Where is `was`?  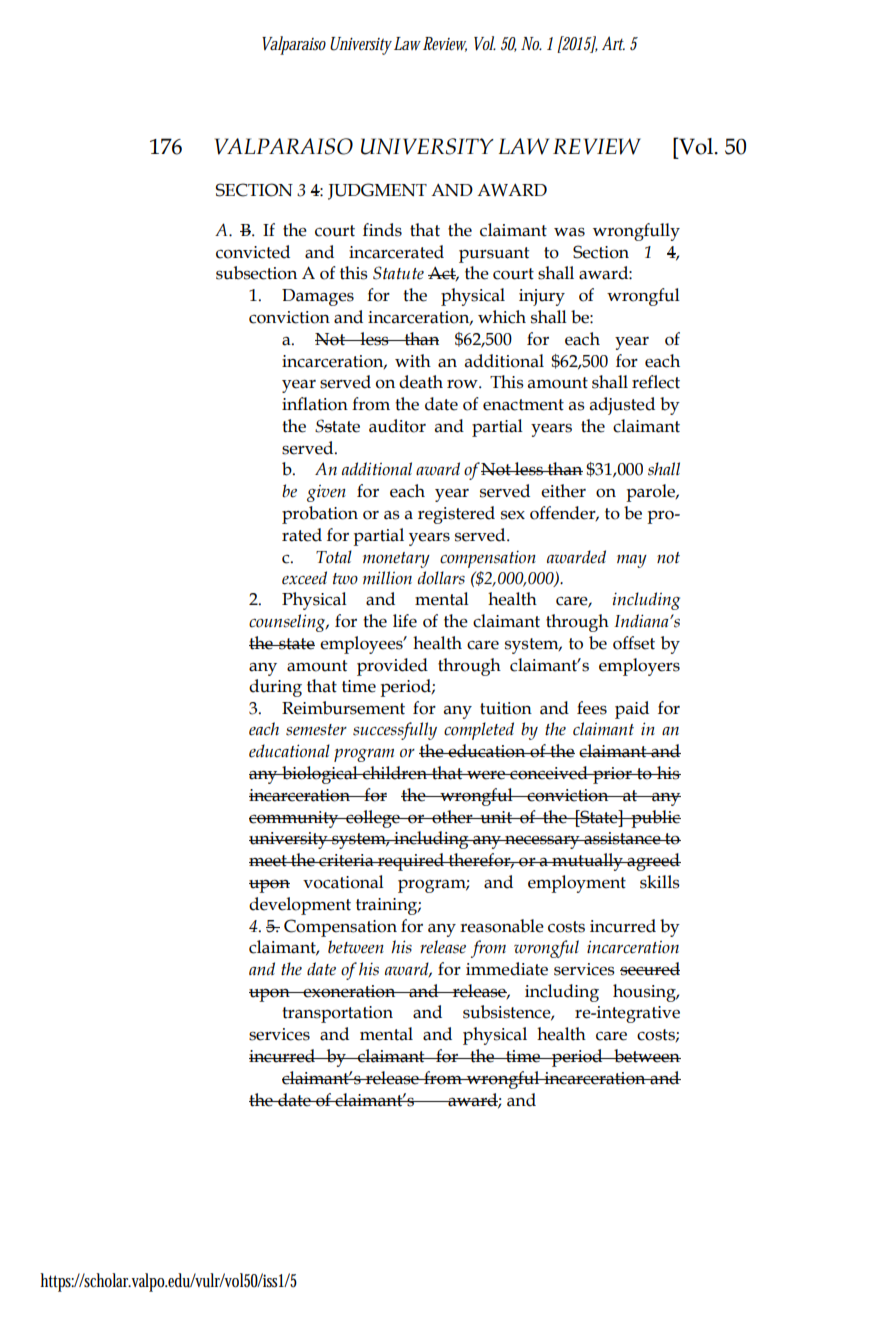 was is located at coordinates (569, 232).
